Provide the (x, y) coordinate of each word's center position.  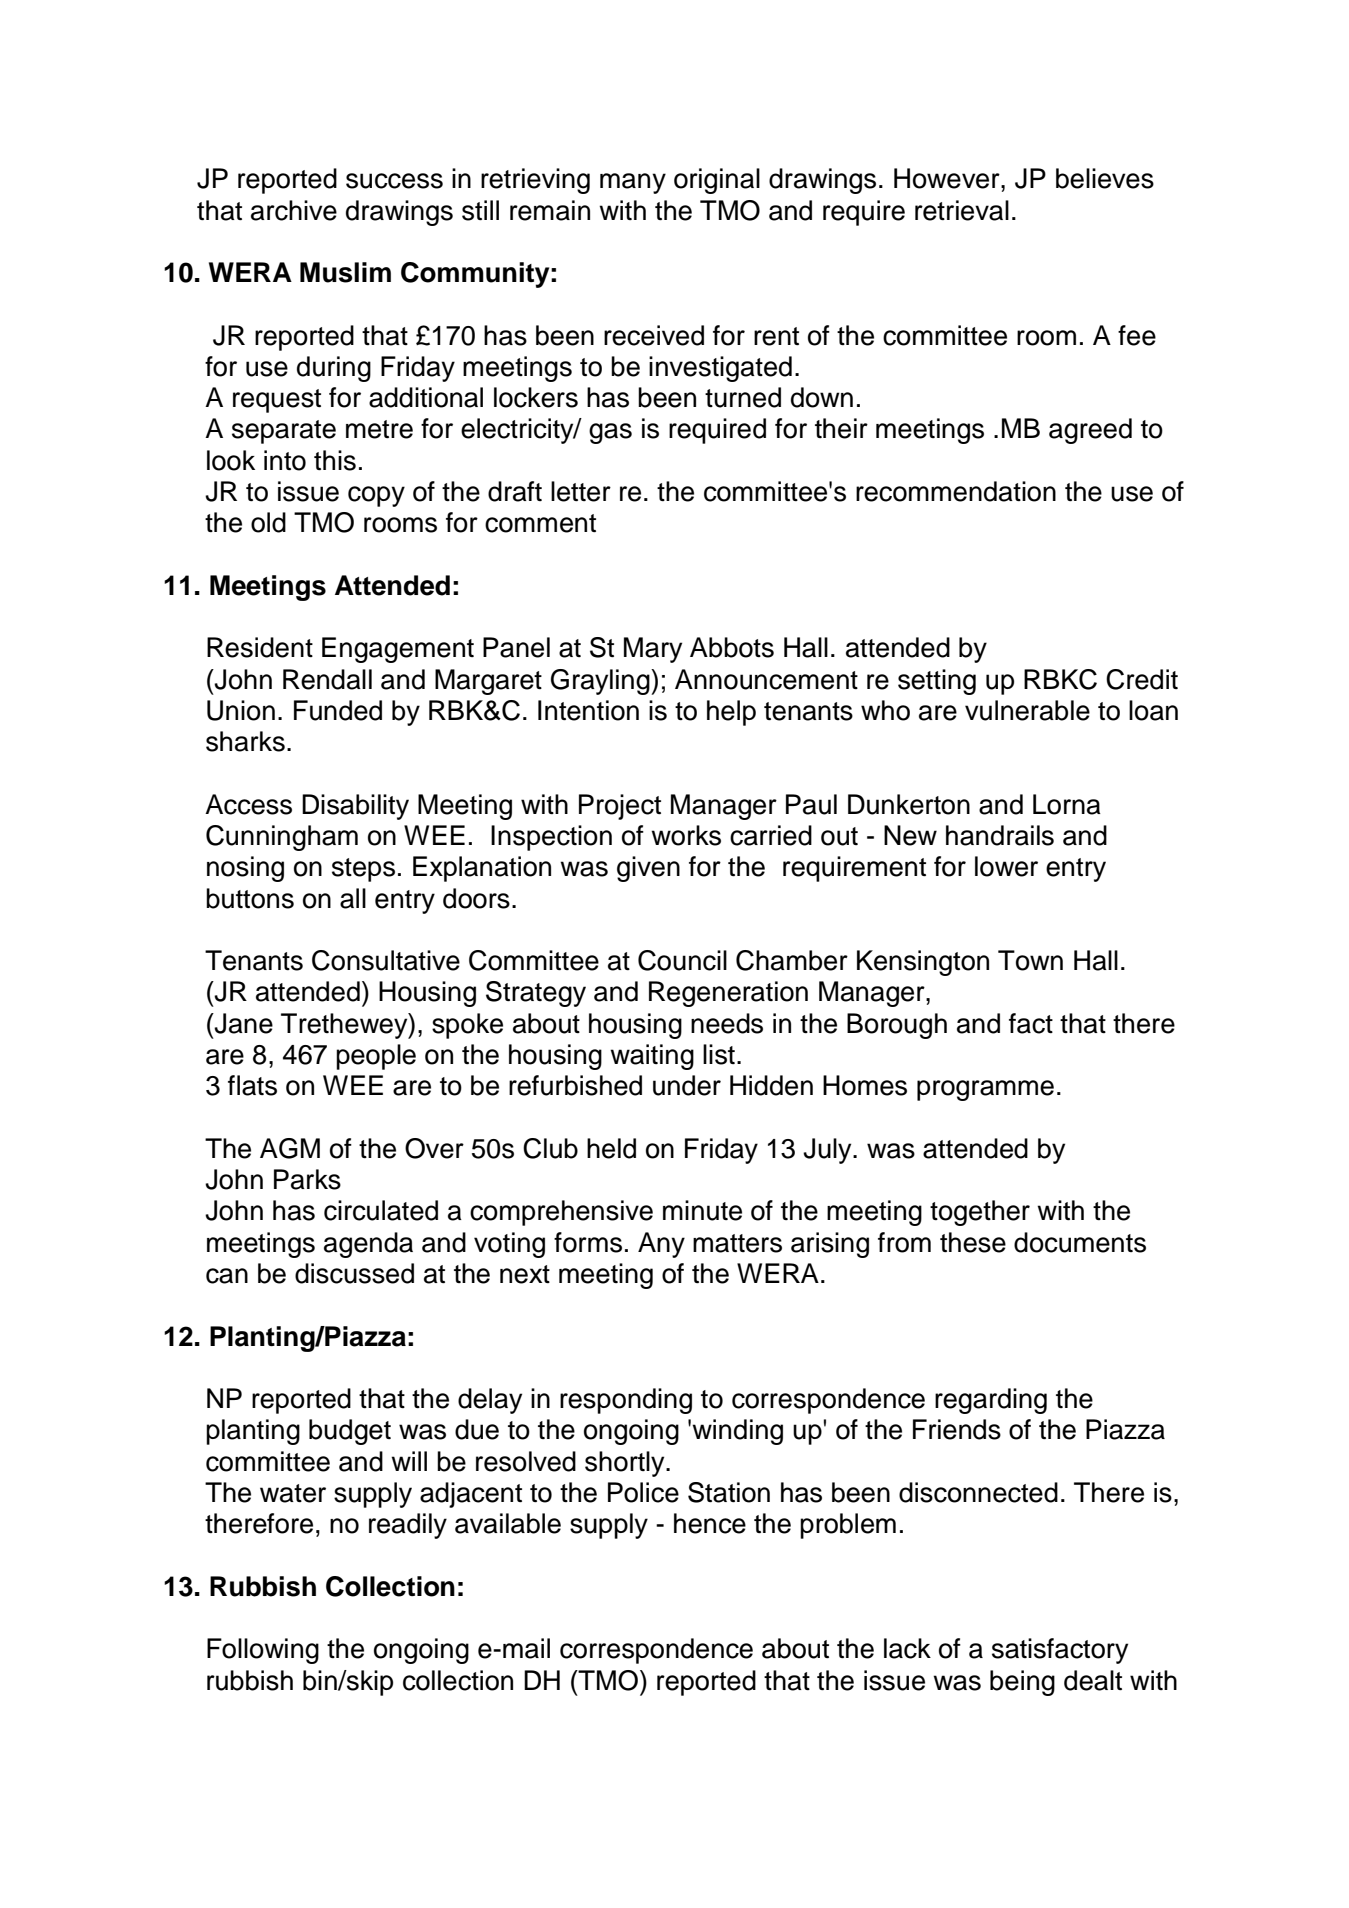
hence (710, 1523)
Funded (338, 710)
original (717, 181)
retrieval (962, 210)
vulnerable (1027, 710)
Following (263, 1651)
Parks (307, 1179)
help (731, 713)
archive (294, 210)
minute (702, 1210)
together (980, 1213)
